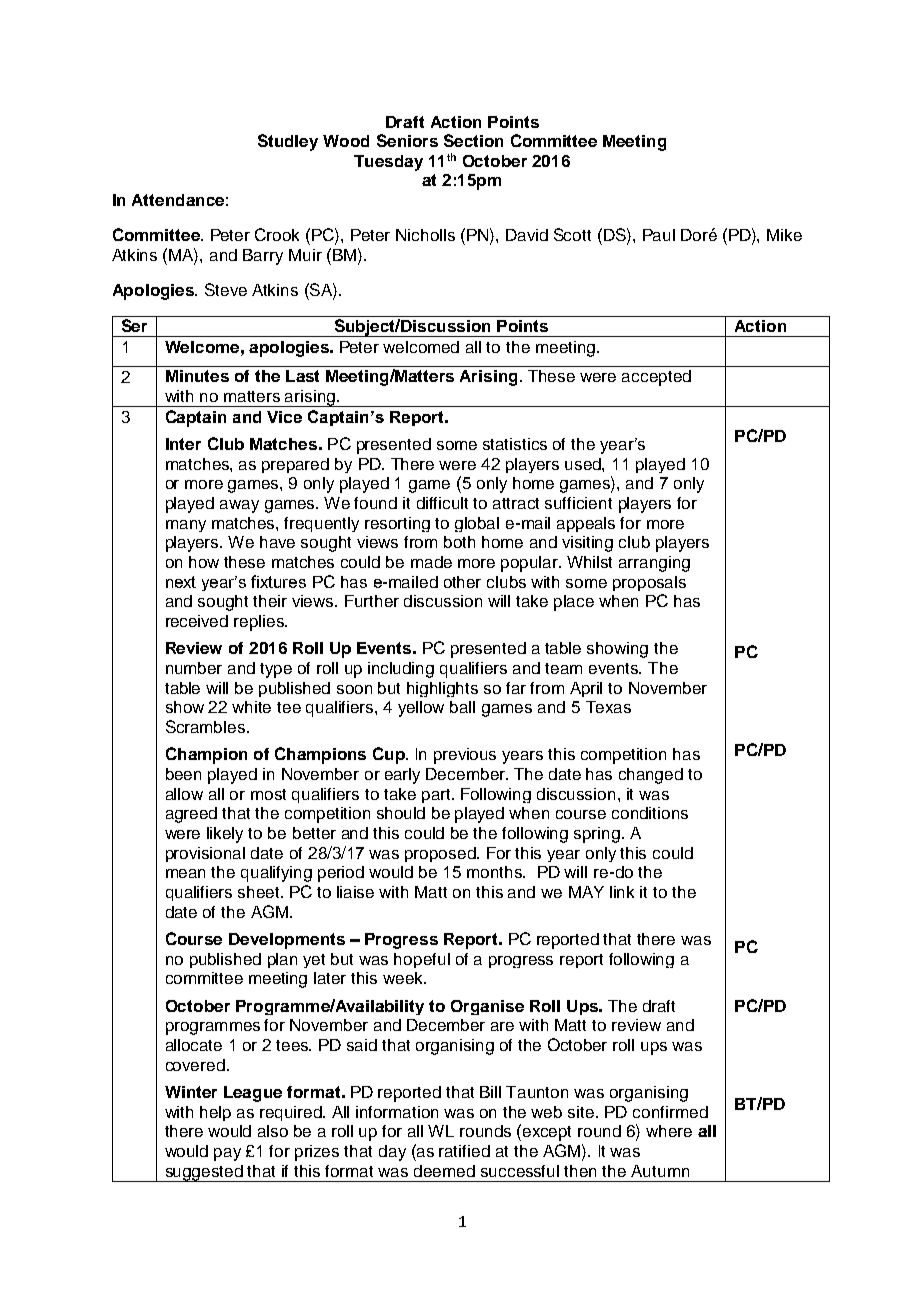 The width and height of the page is (924, 1308). I want to click on ratified, so click(464, 1151).
